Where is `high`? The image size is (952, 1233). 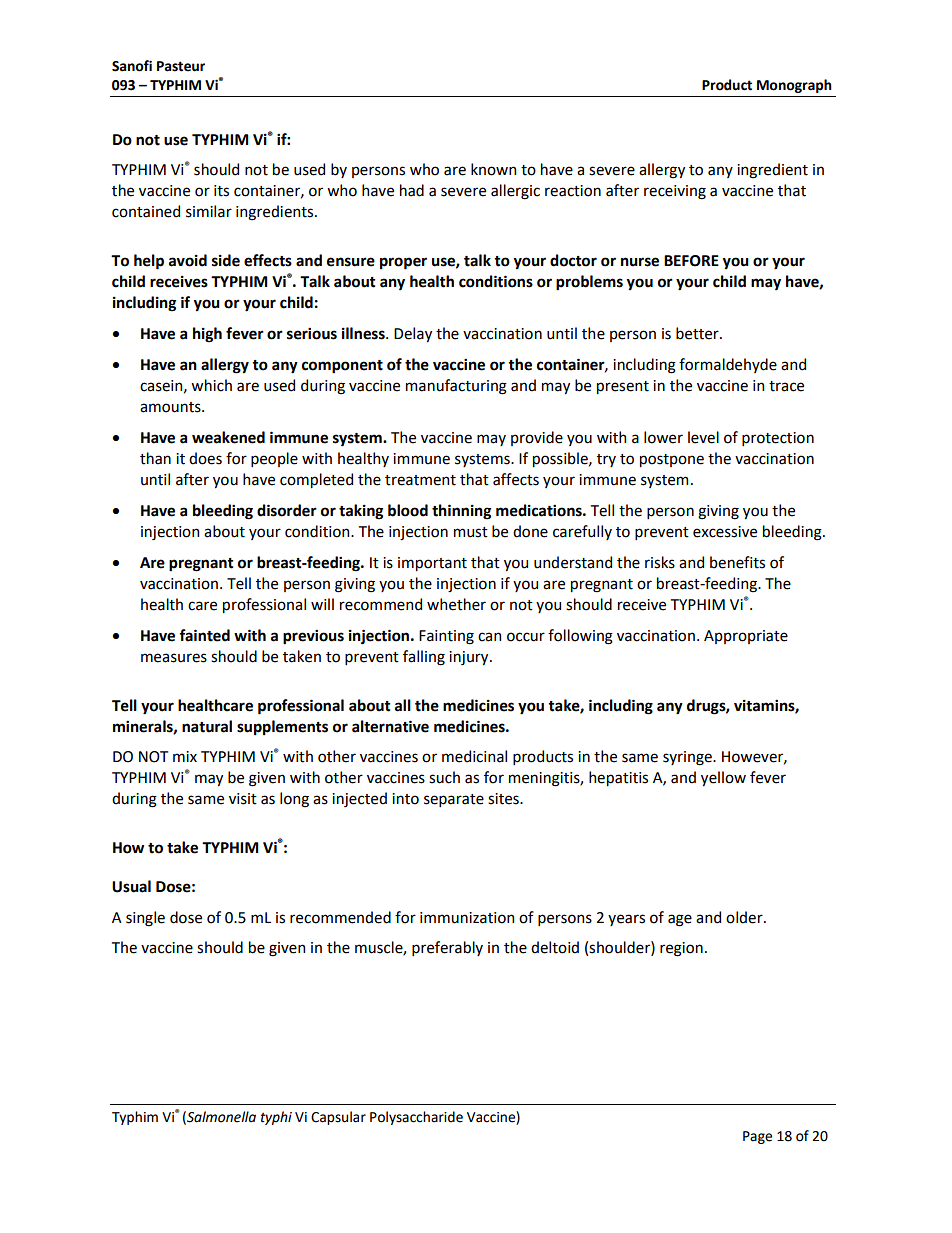 high is located at coordinates (207, 335).
